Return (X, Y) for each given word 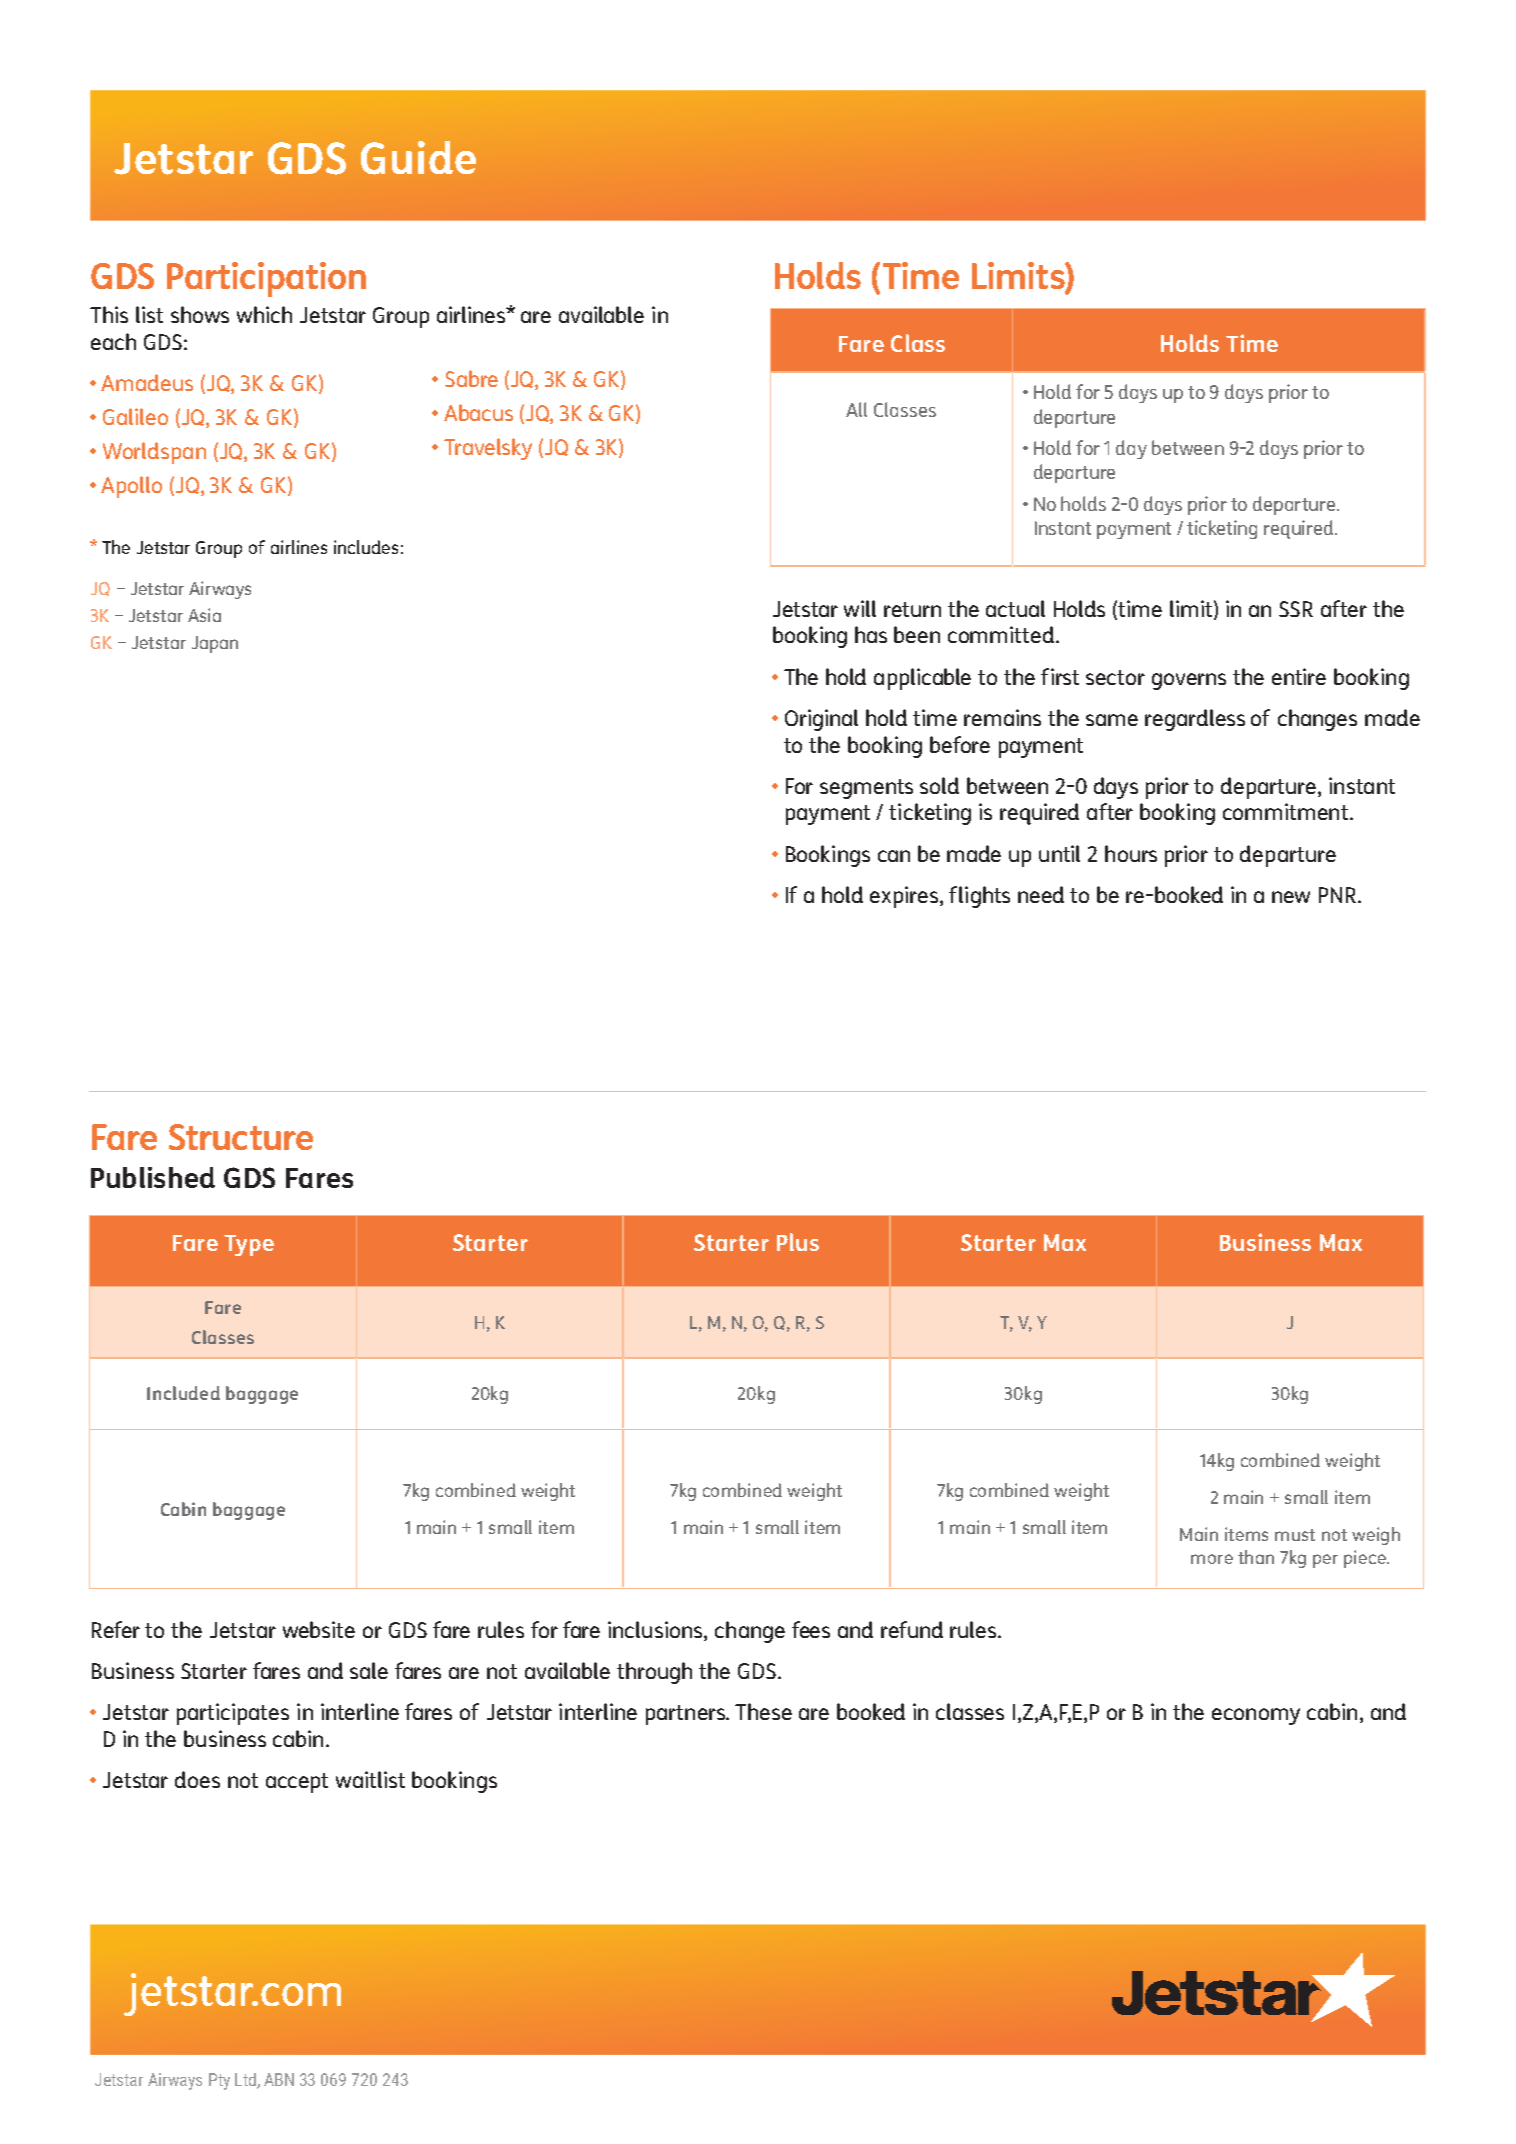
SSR (1296, 609)
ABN (279, 2079)
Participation (266, 279)
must (1295, 1535)
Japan (215, 644)
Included (183, 1393)
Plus (798, 1242)
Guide (418, 158)
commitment (1285, 811)
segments (866, 789)
